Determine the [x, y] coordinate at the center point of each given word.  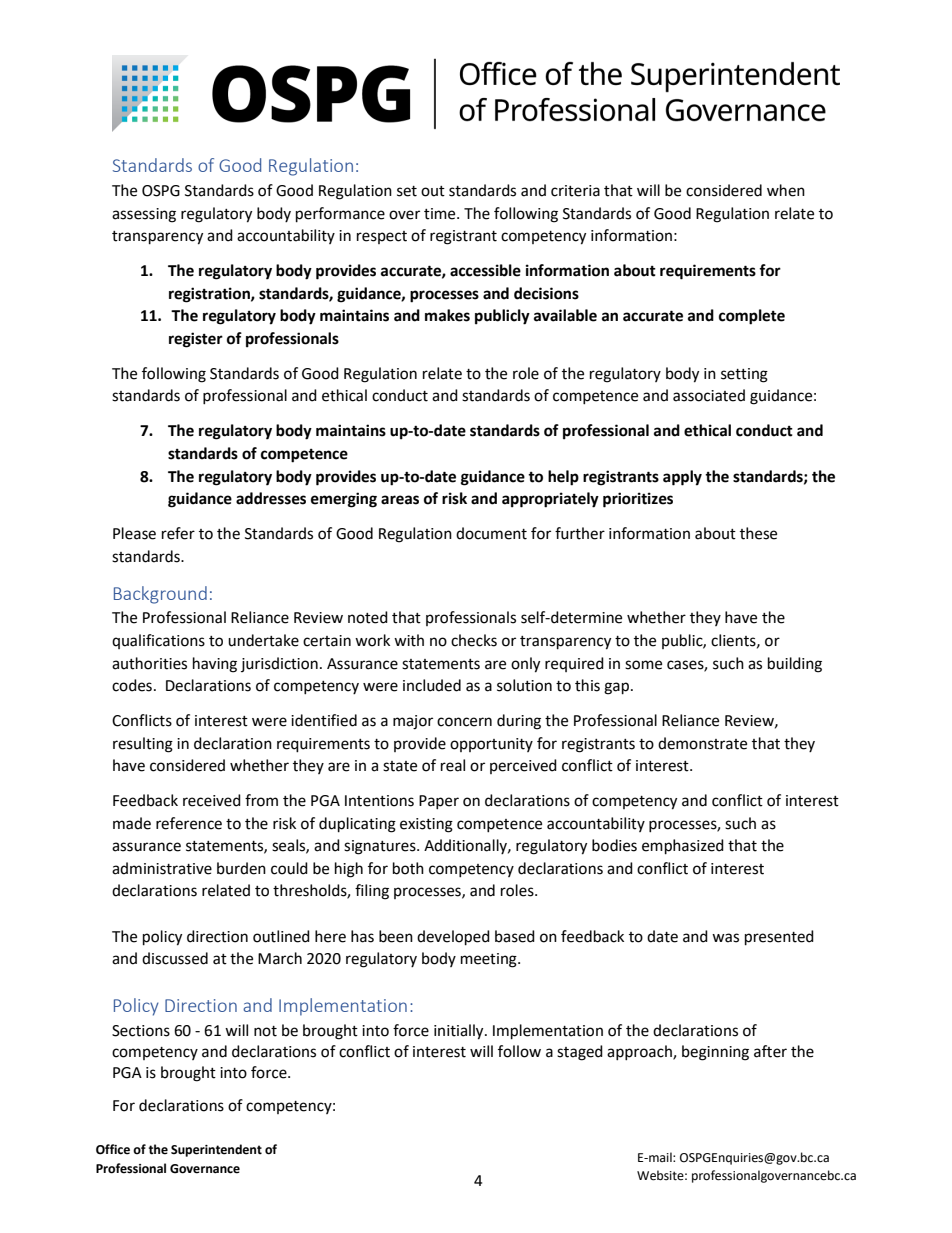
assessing [144, 215]
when [786, 190]
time [441, 214]
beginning [715, 1053]
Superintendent [216, 1150]
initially [460, 1032]
